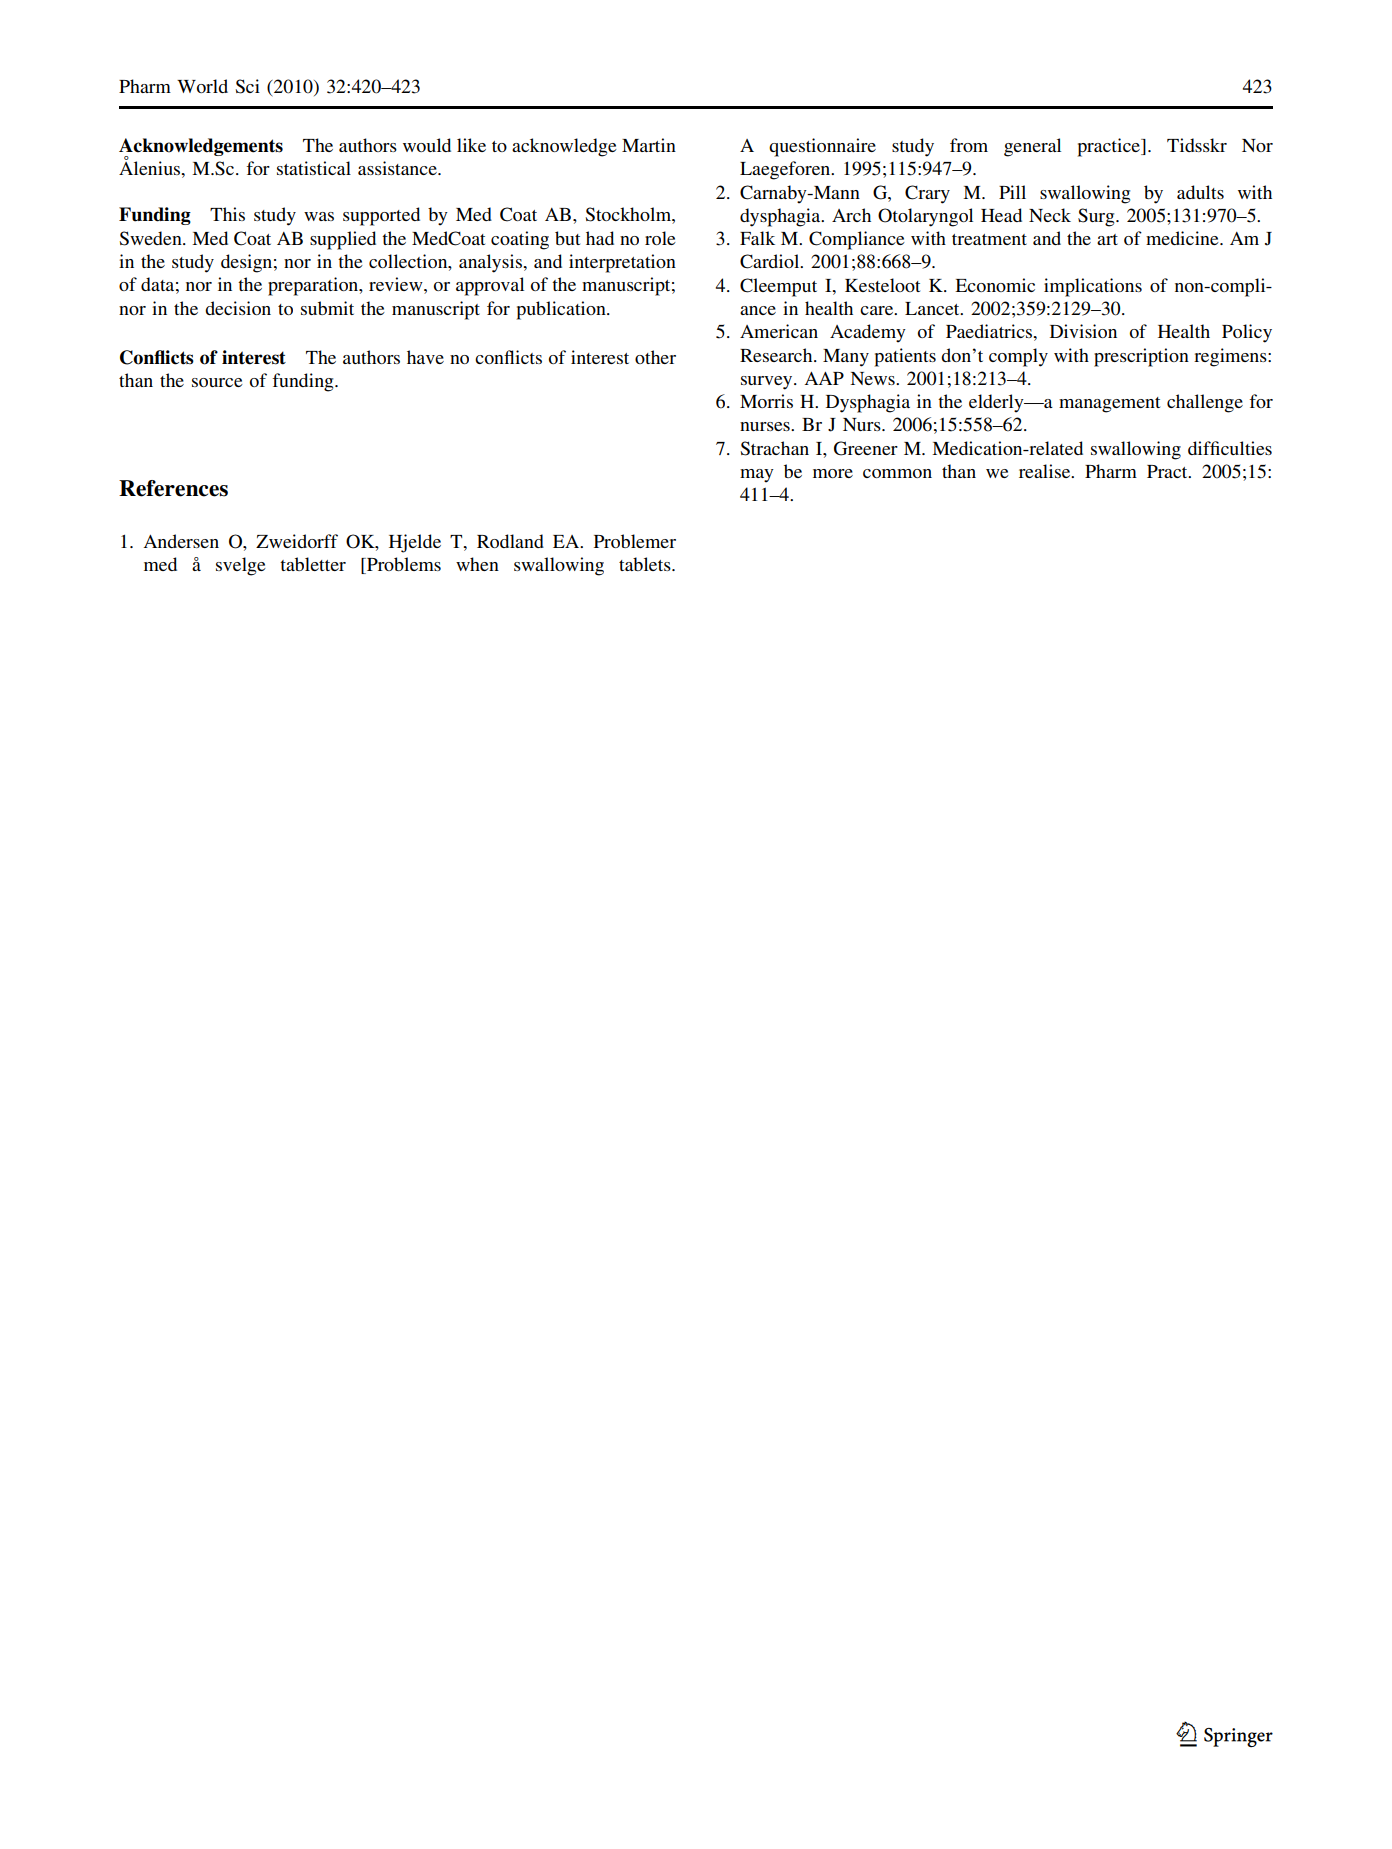 The width and height of the screenshot is (1392, 1849). I want to click on realise, so click(1046, 471).
